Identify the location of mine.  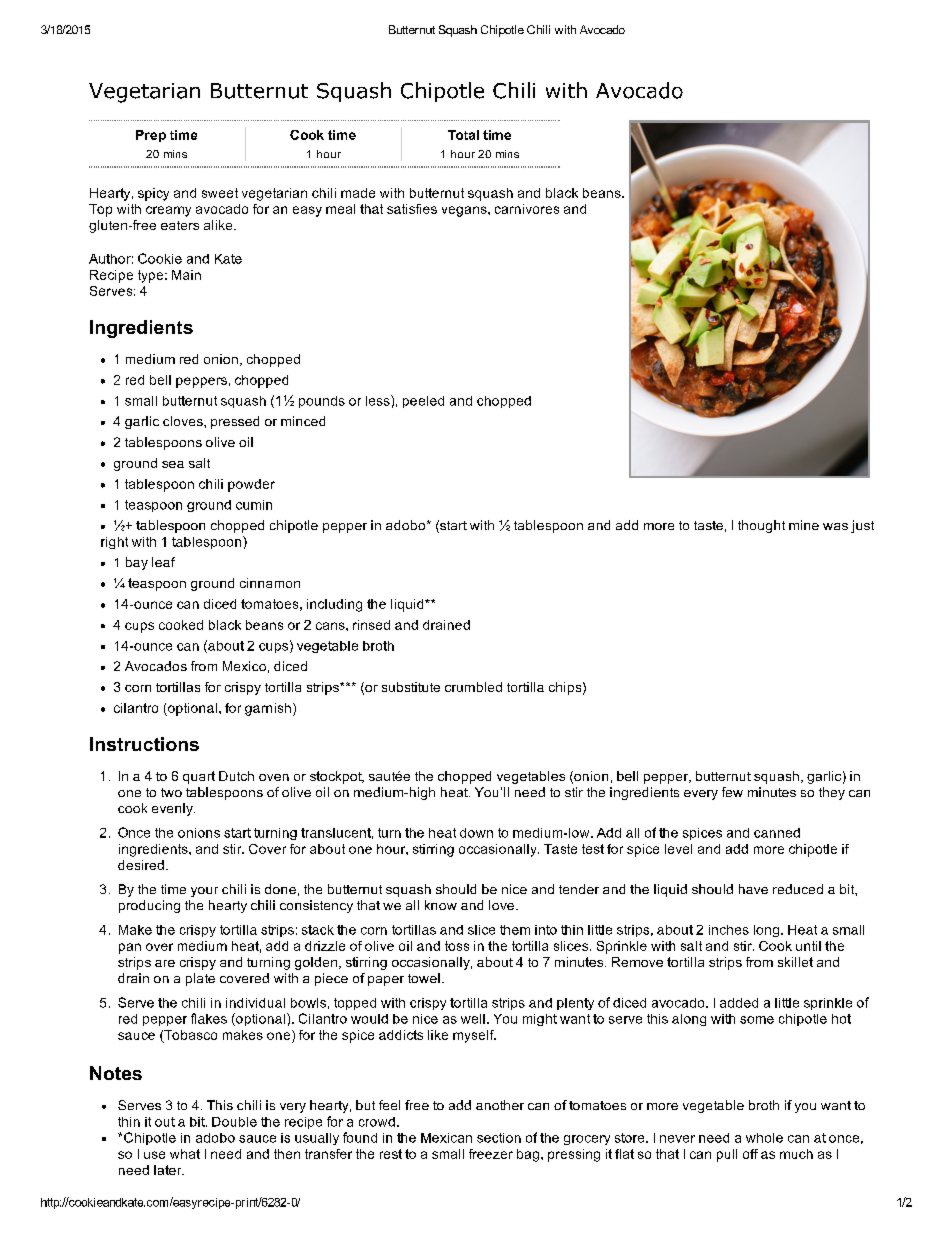
(804, 525).
